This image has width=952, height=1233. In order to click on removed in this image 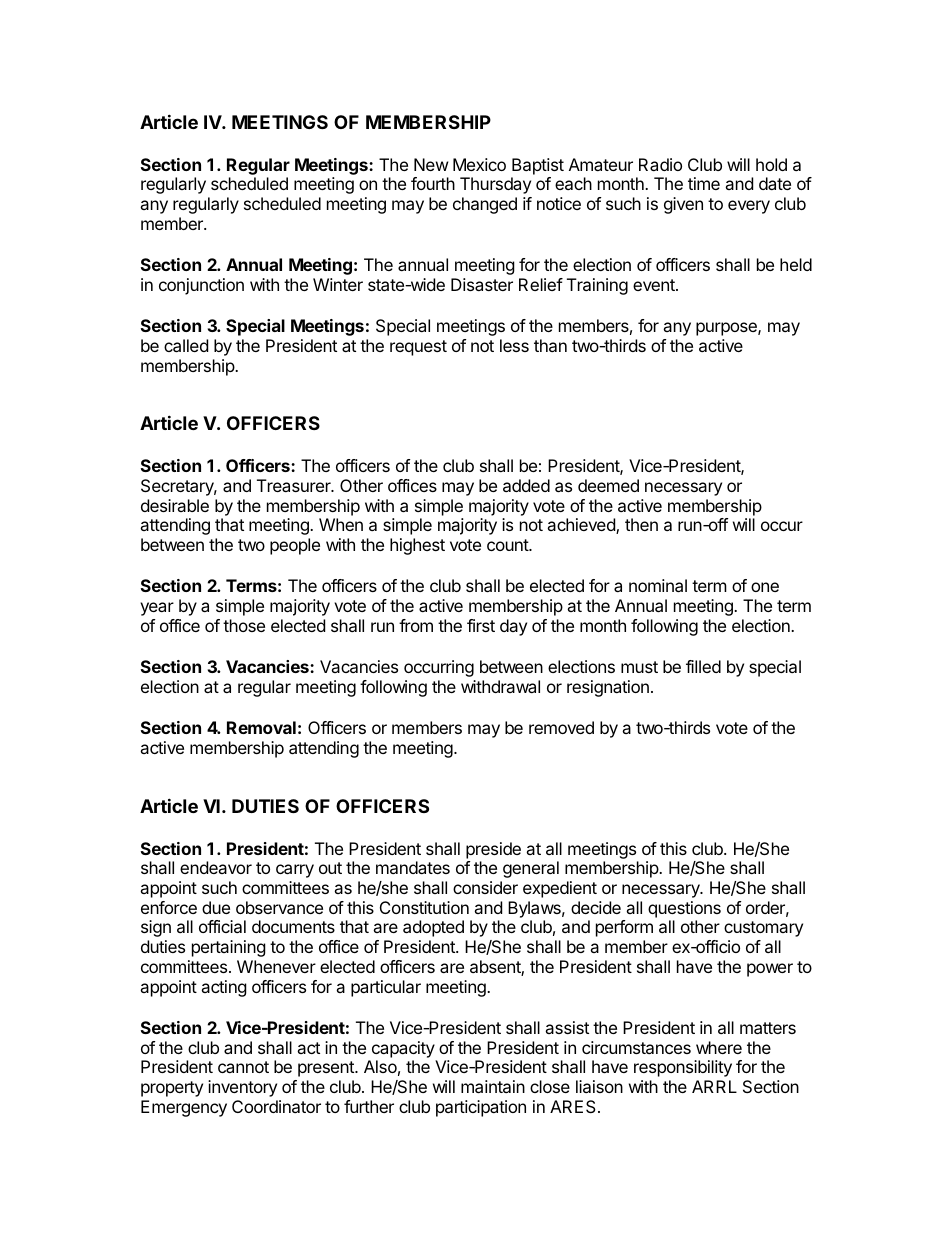, I will do `click(561, 727)`.
